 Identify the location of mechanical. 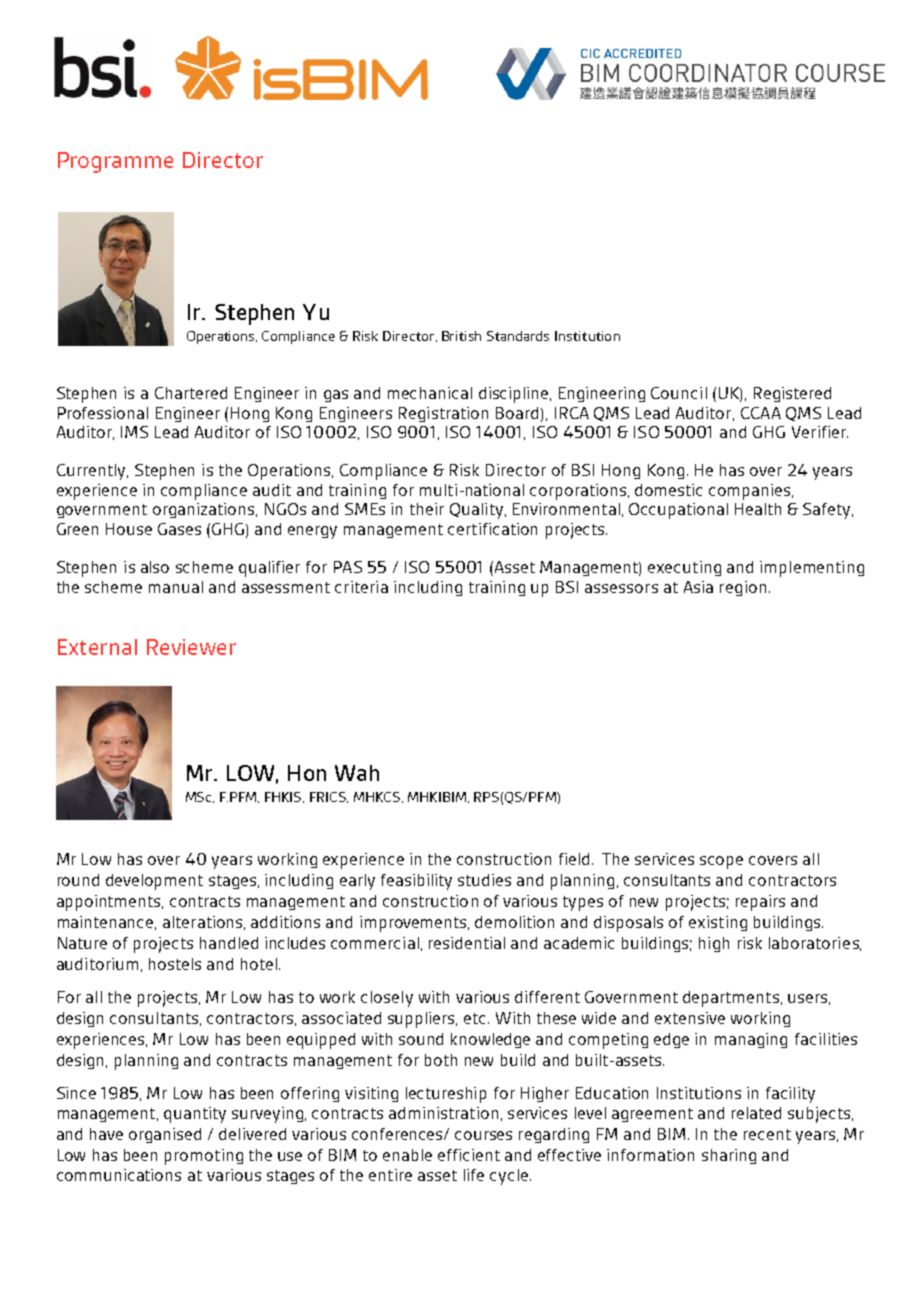
(430, 393).
